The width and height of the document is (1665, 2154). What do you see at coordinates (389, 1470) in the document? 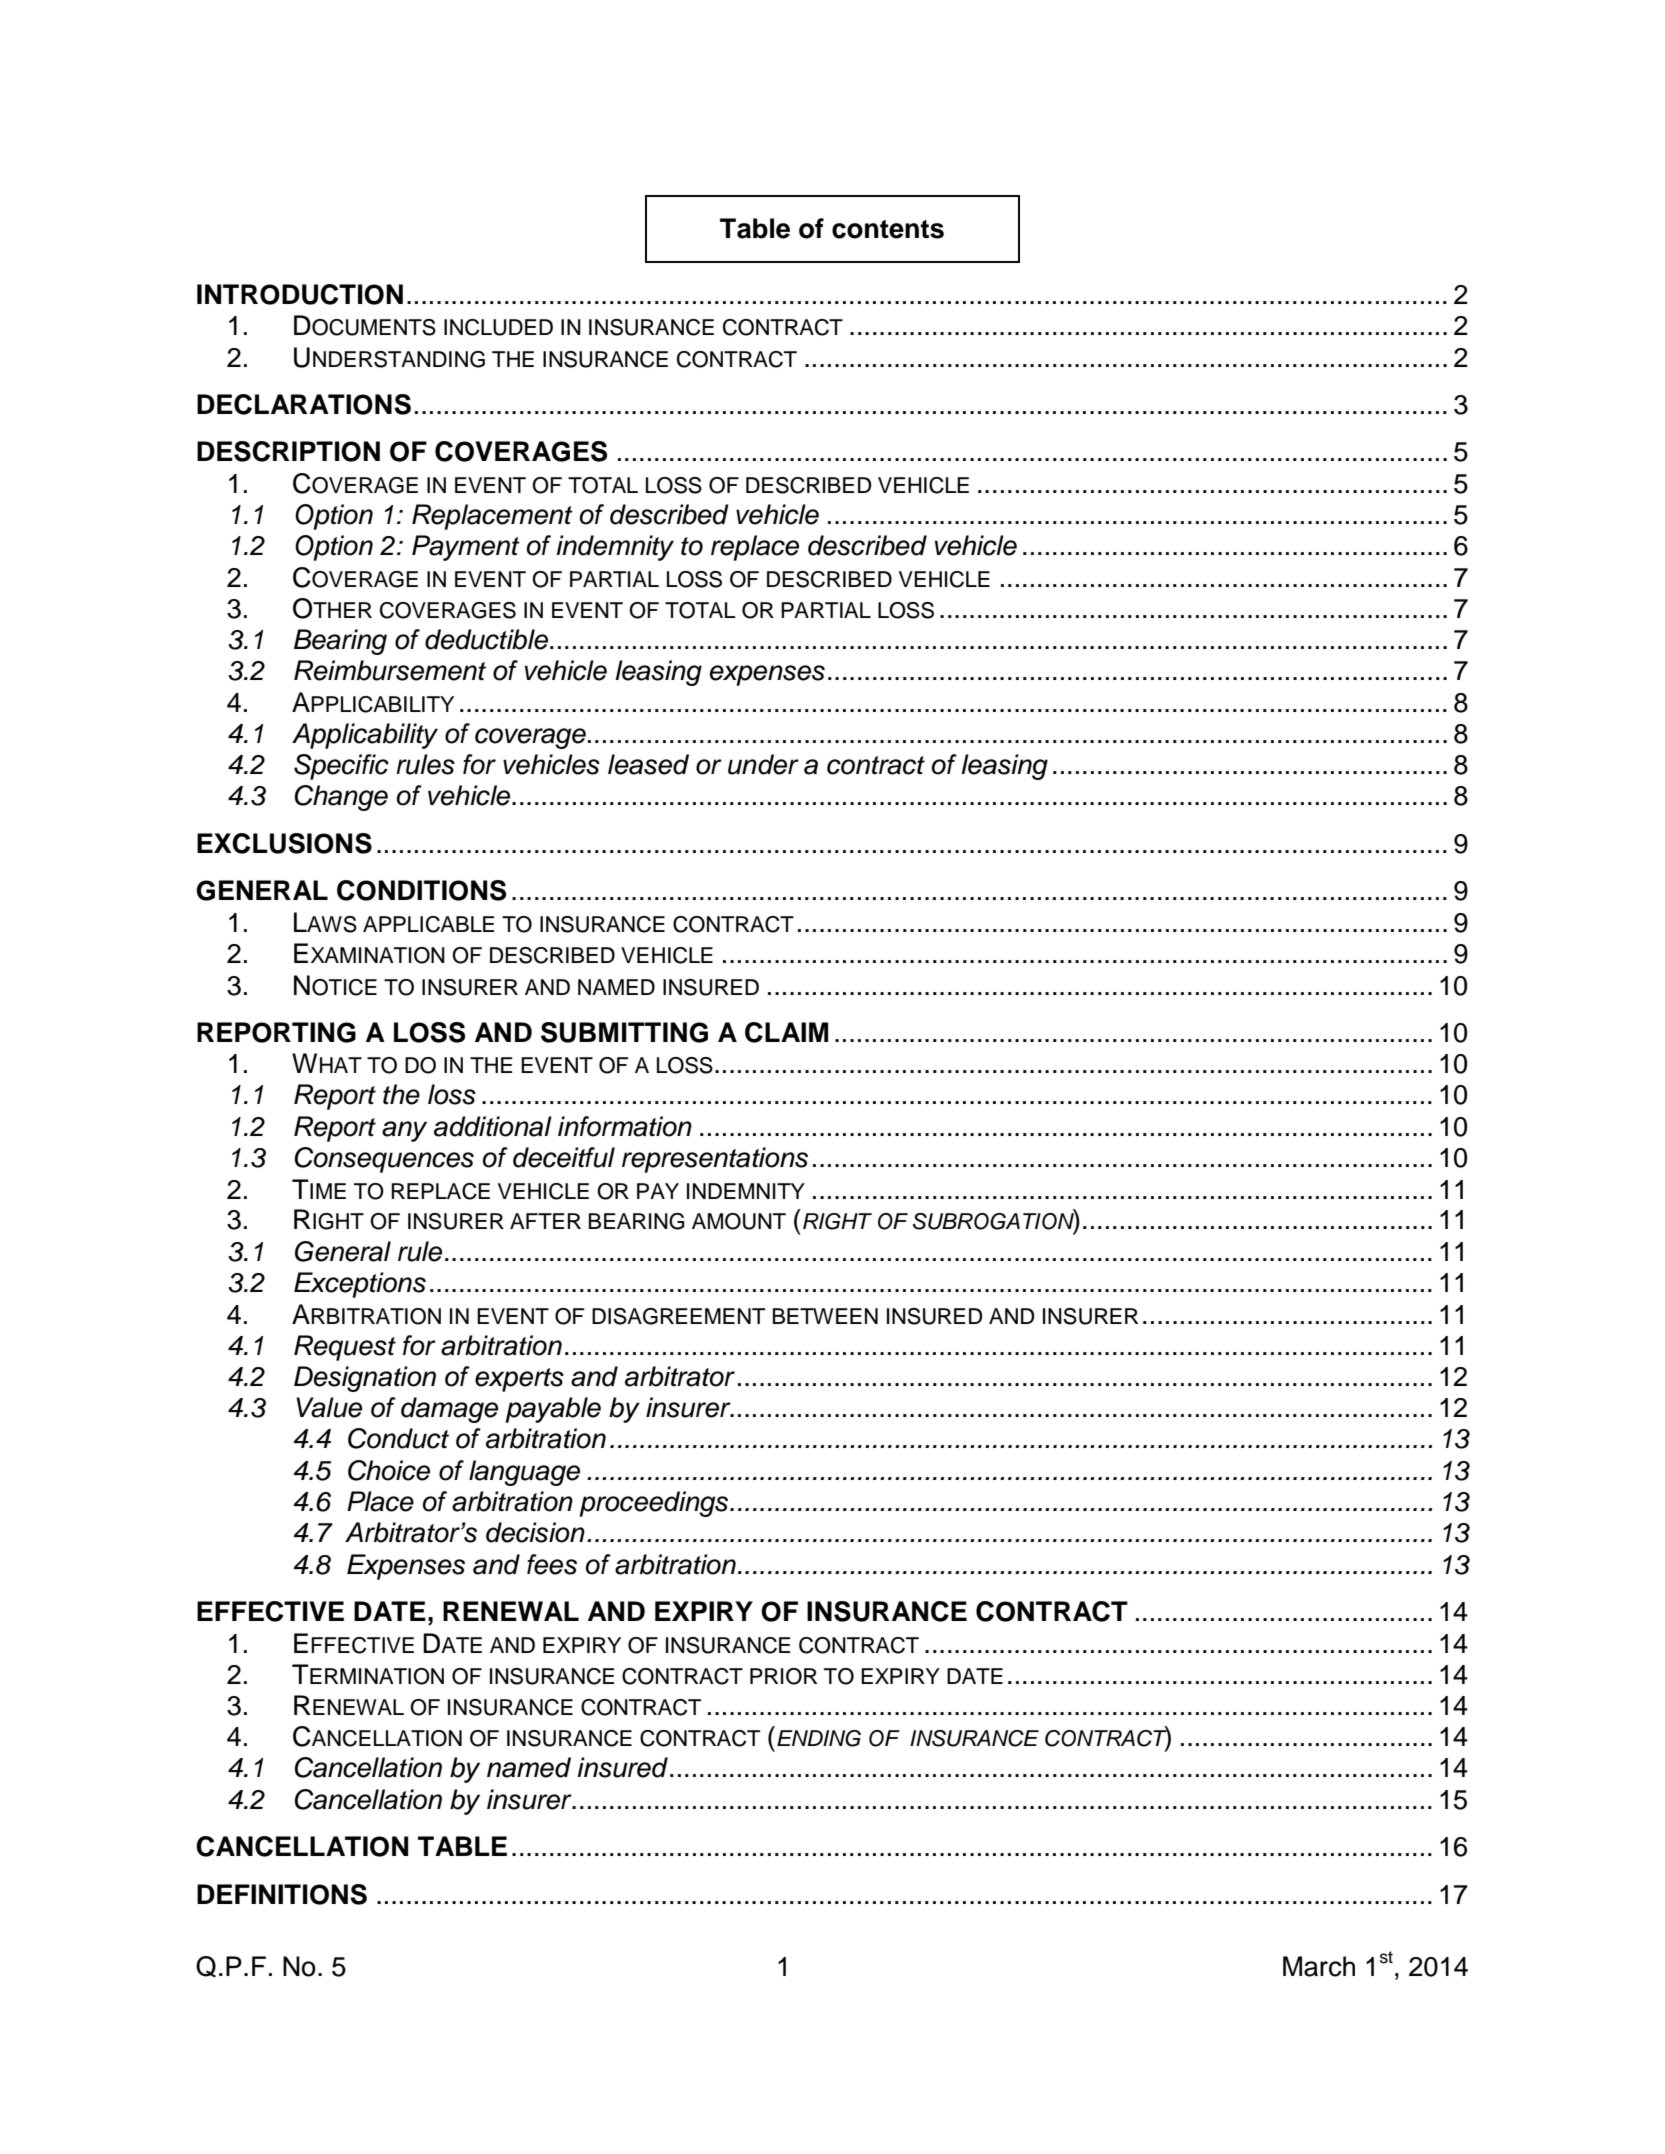
I see `Choice` at bounding box center [389, 1470].
